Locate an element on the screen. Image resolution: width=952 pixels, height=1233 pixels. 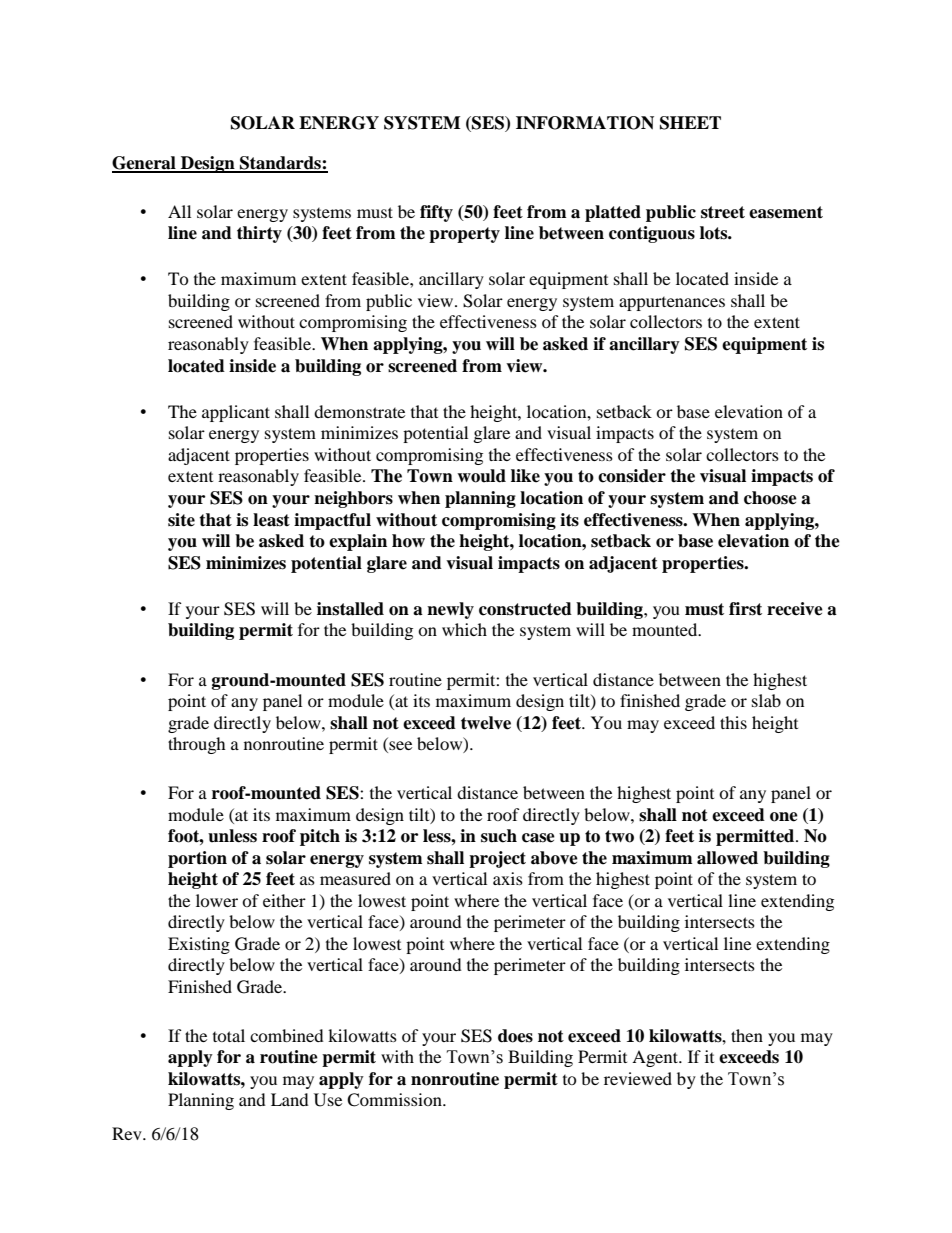
installed is located at coordinates (350, 609).
